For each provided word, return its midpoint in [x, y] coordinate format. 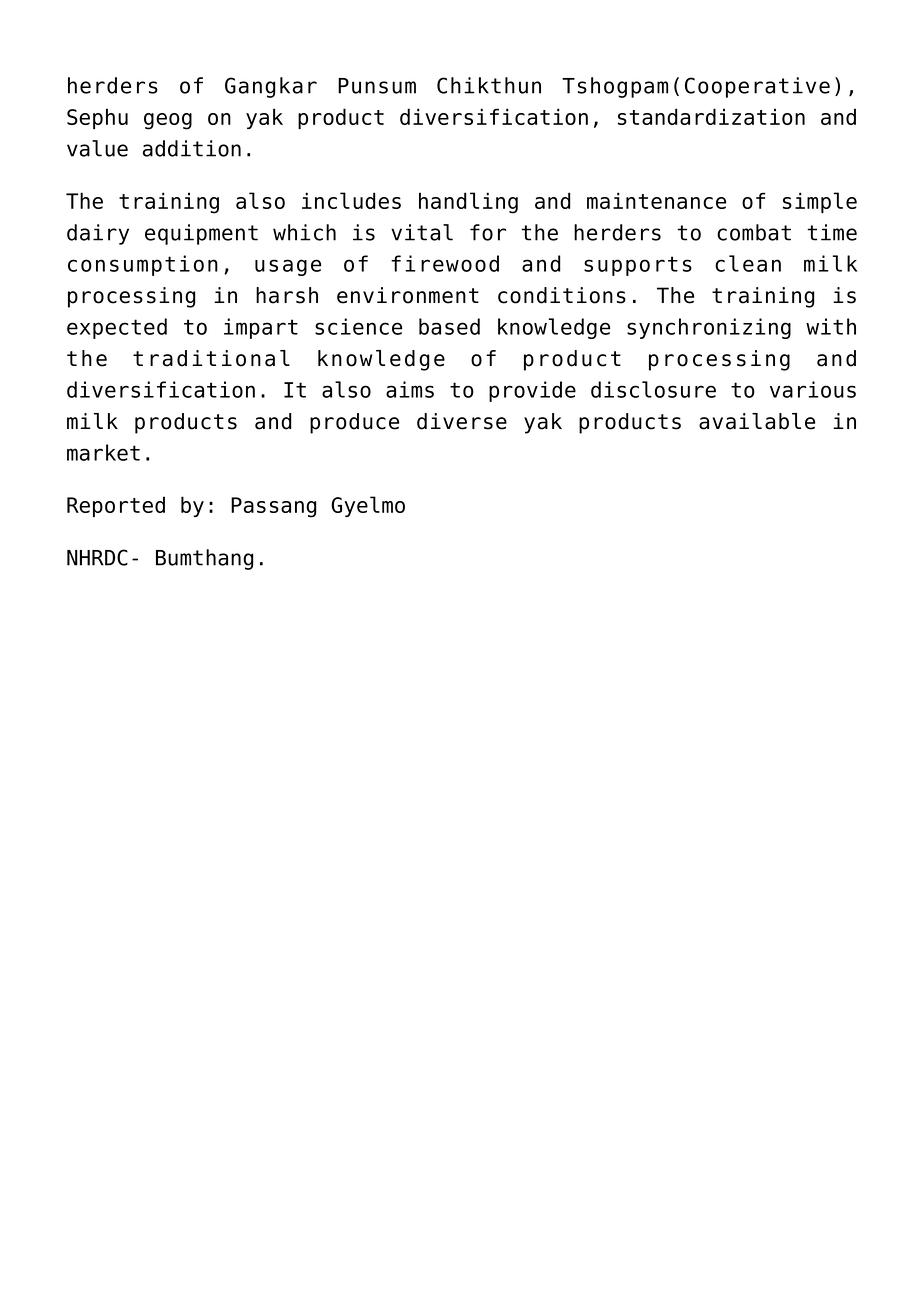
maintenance [656, 200]
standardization [711, 116]
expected [117, 328]
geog [168, 121]
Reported [116, 506]
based [449, 326]
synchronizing [709, 328]
